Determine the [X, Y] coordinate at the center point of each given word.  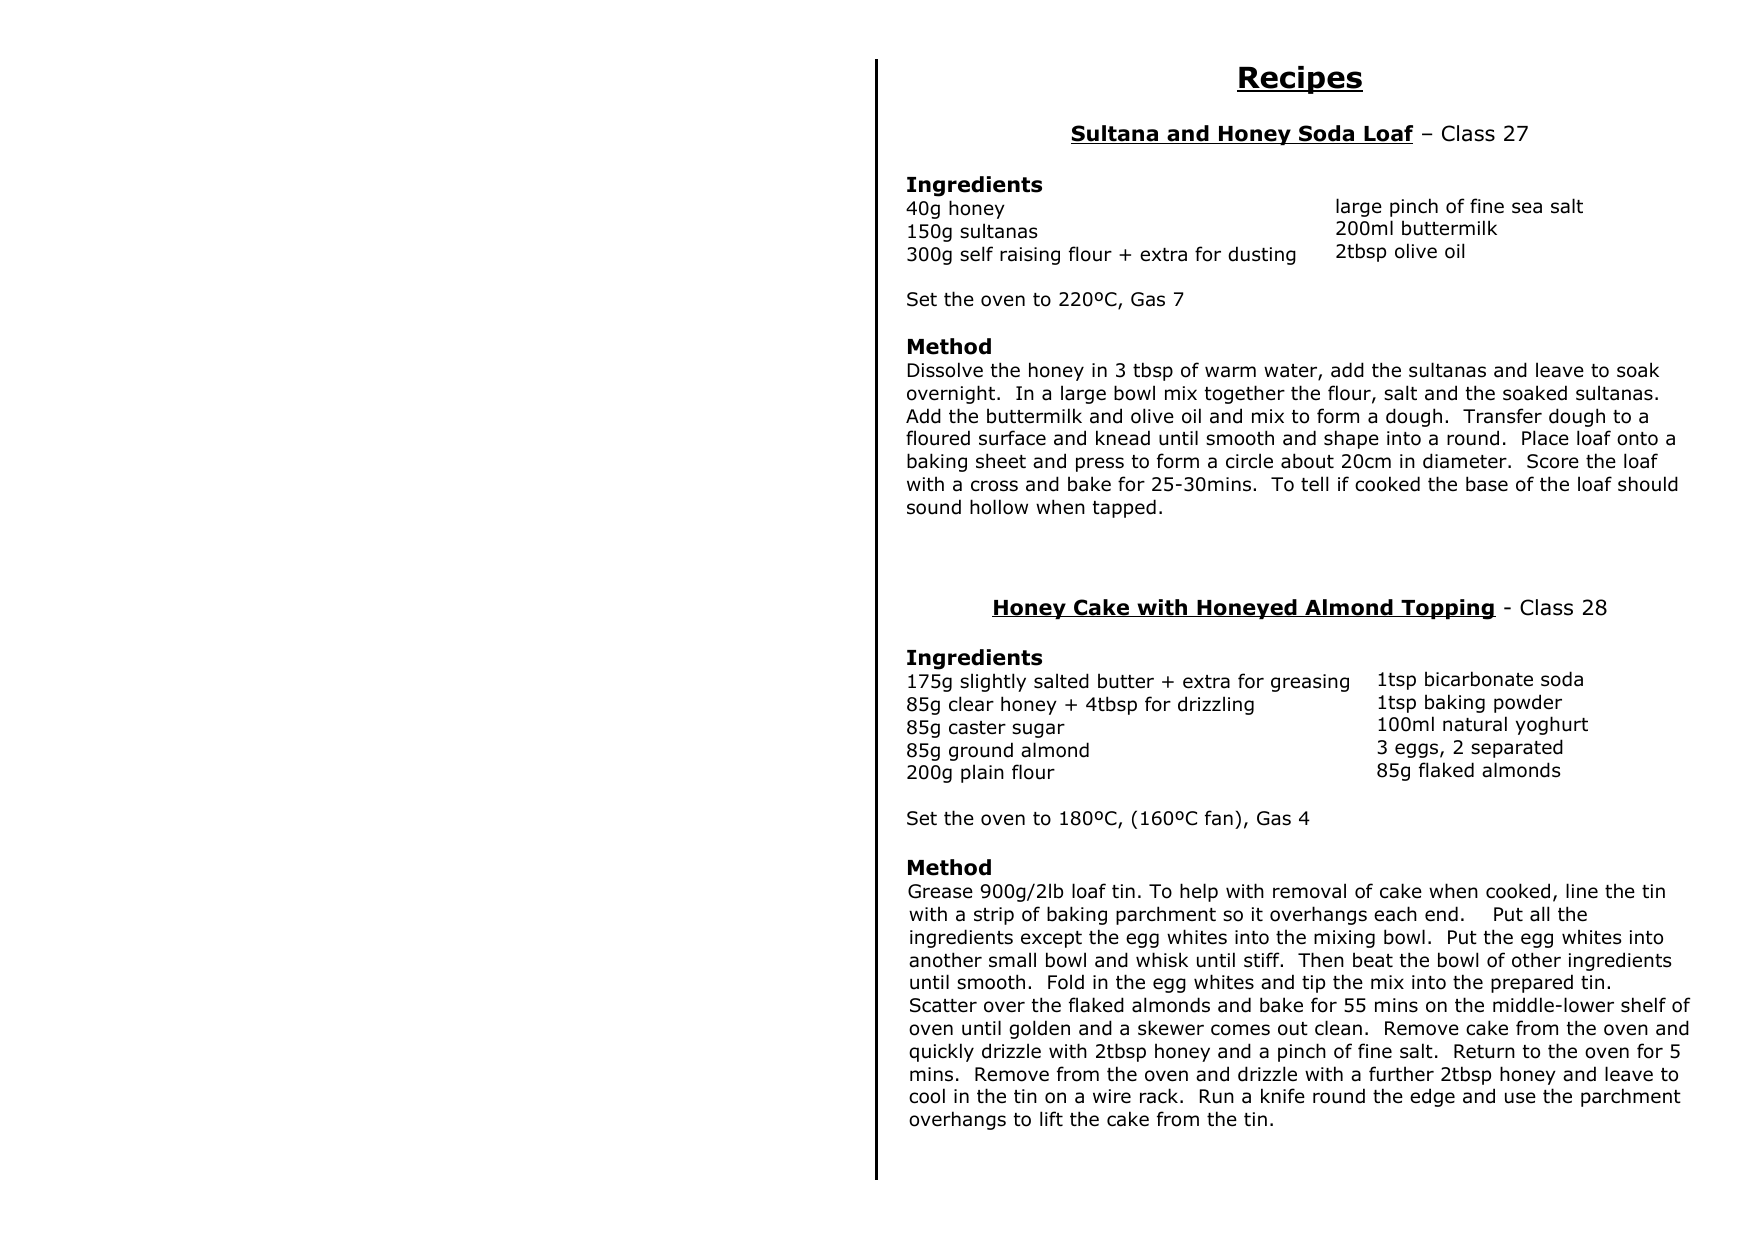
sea [1527, 208]
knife [1283, 1096]
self [976, 254]
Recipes [1300, 80]
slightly [993, 682]
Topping [1447, 609]
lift [1051, 1118]
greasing [1310, 683]
